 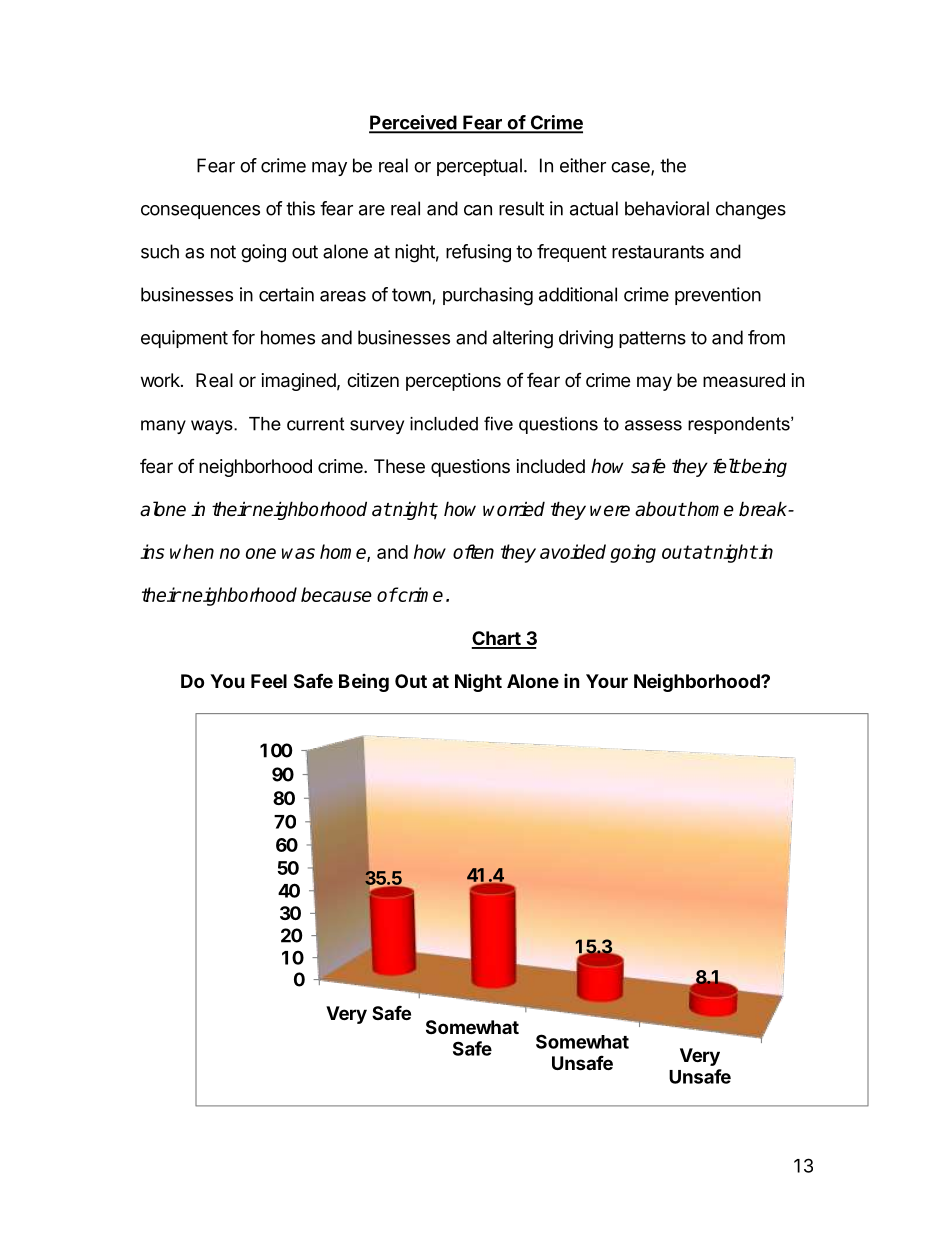 I want to click on perceptual, so click(x=479, y=167).
